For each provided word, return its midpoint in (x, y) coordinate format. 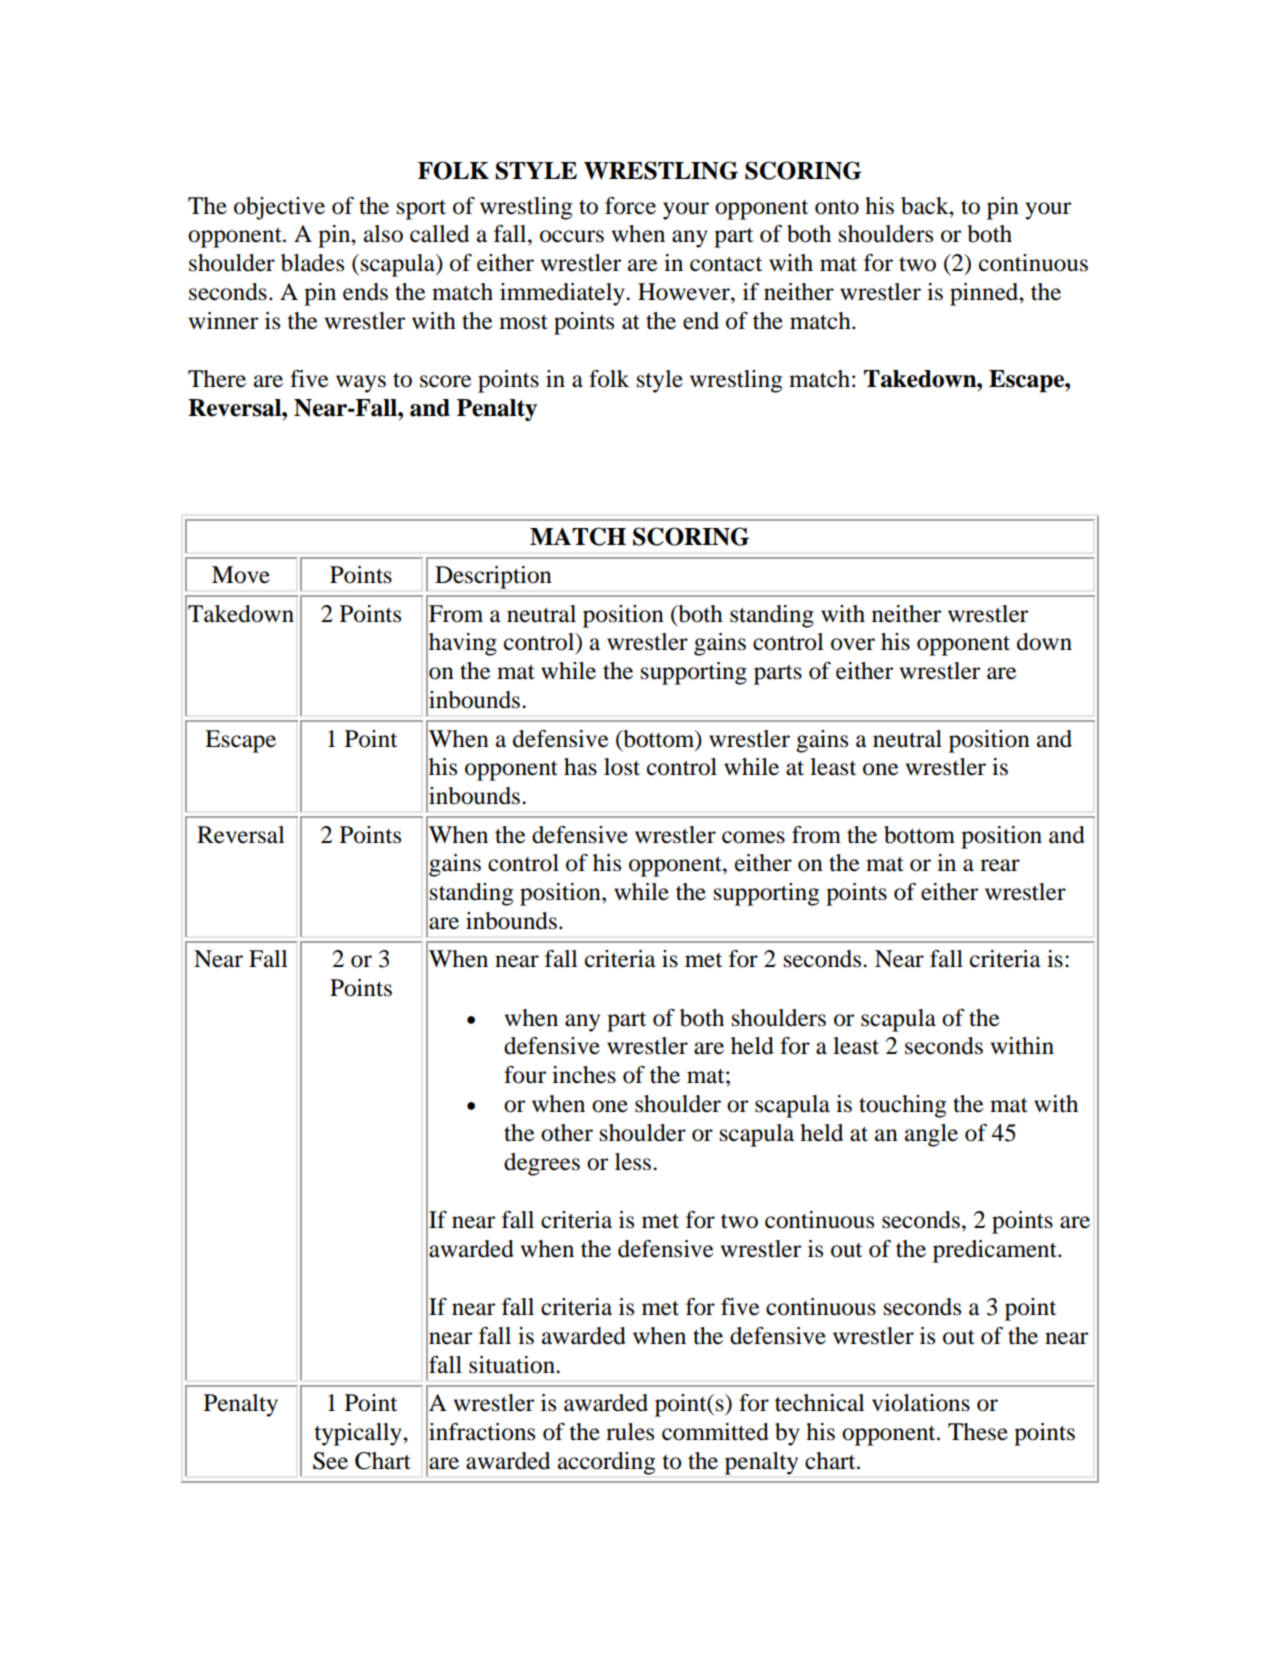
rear (1000, 865)
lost (622, 767)
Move (241, 575)
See (330, 1461)
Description (493, 577)
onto (837, 207)
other (567, 1133)
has (580, 767)
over (853, 644)
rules (630, 1432)
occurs (572, 236)
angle (931, 1135)
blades (312, 263)
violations (921, 1403)
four (525, 1075)
